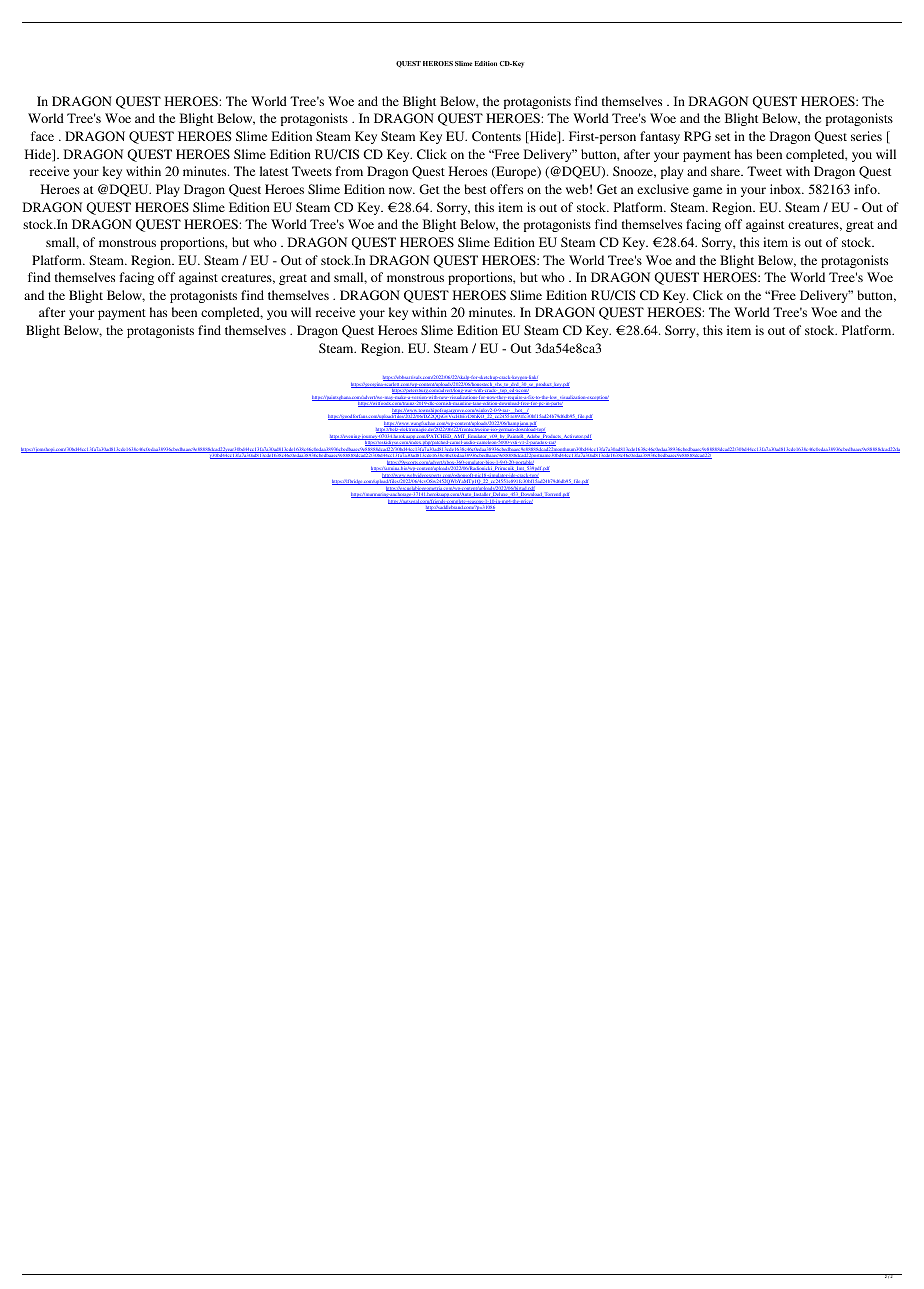  Describe the element at coordinates (787, 189) in the screenshot. I see `inbox` at that location.
